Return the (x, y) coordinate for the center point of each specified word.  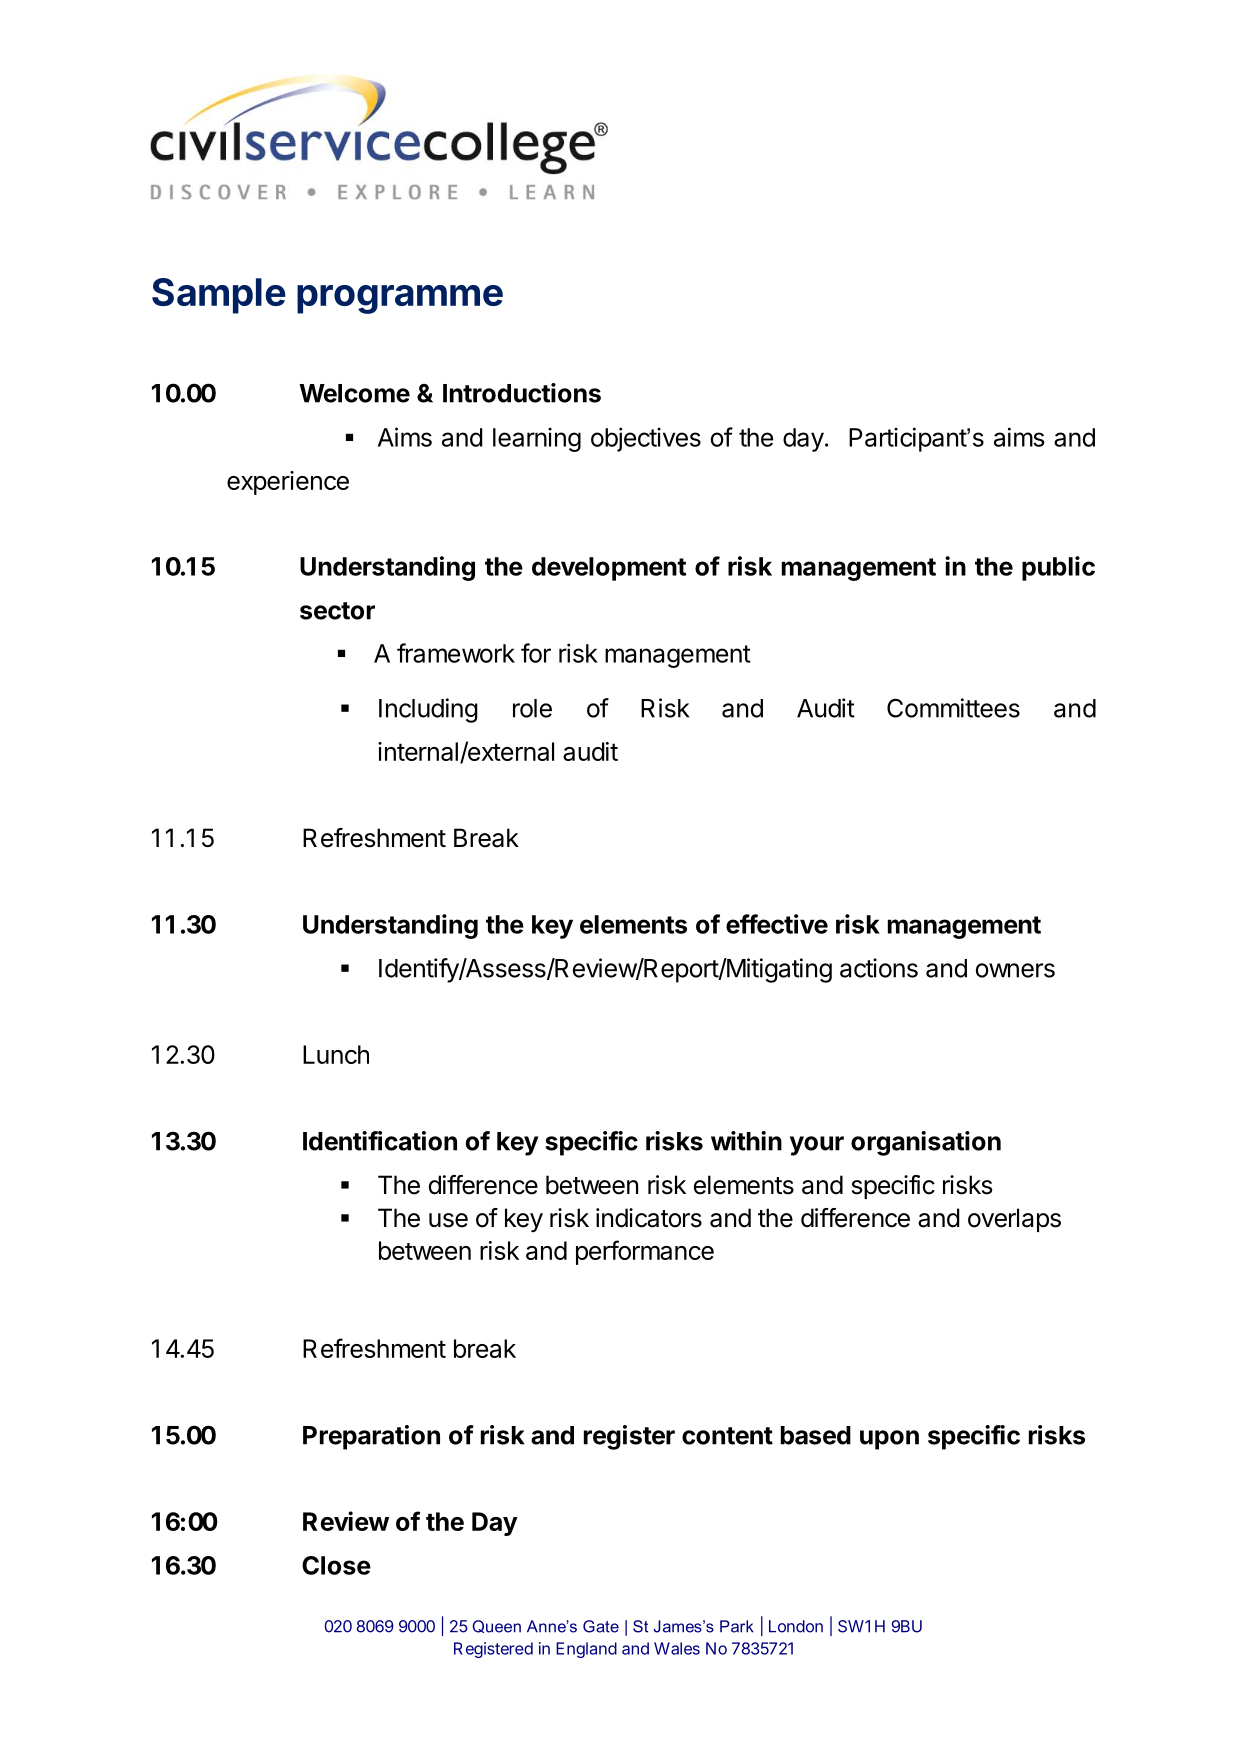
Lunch (336, 1054)
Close (336, 1565)
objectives (646, 439)
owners (1015, 970)
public (1058, 568)
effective (777, 924)
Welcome (354, 393)
